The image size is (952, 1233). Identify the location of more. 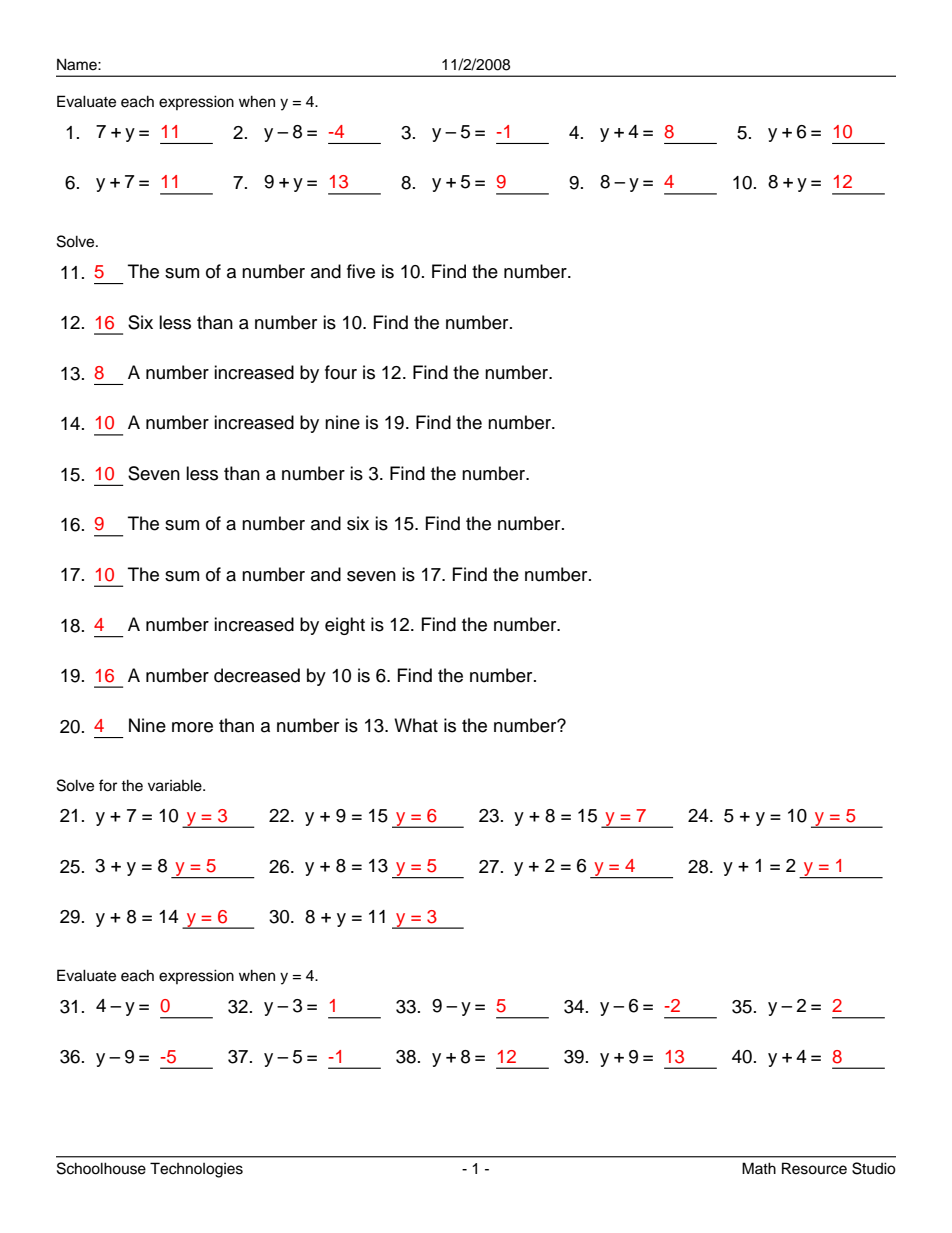
(192, 727).
